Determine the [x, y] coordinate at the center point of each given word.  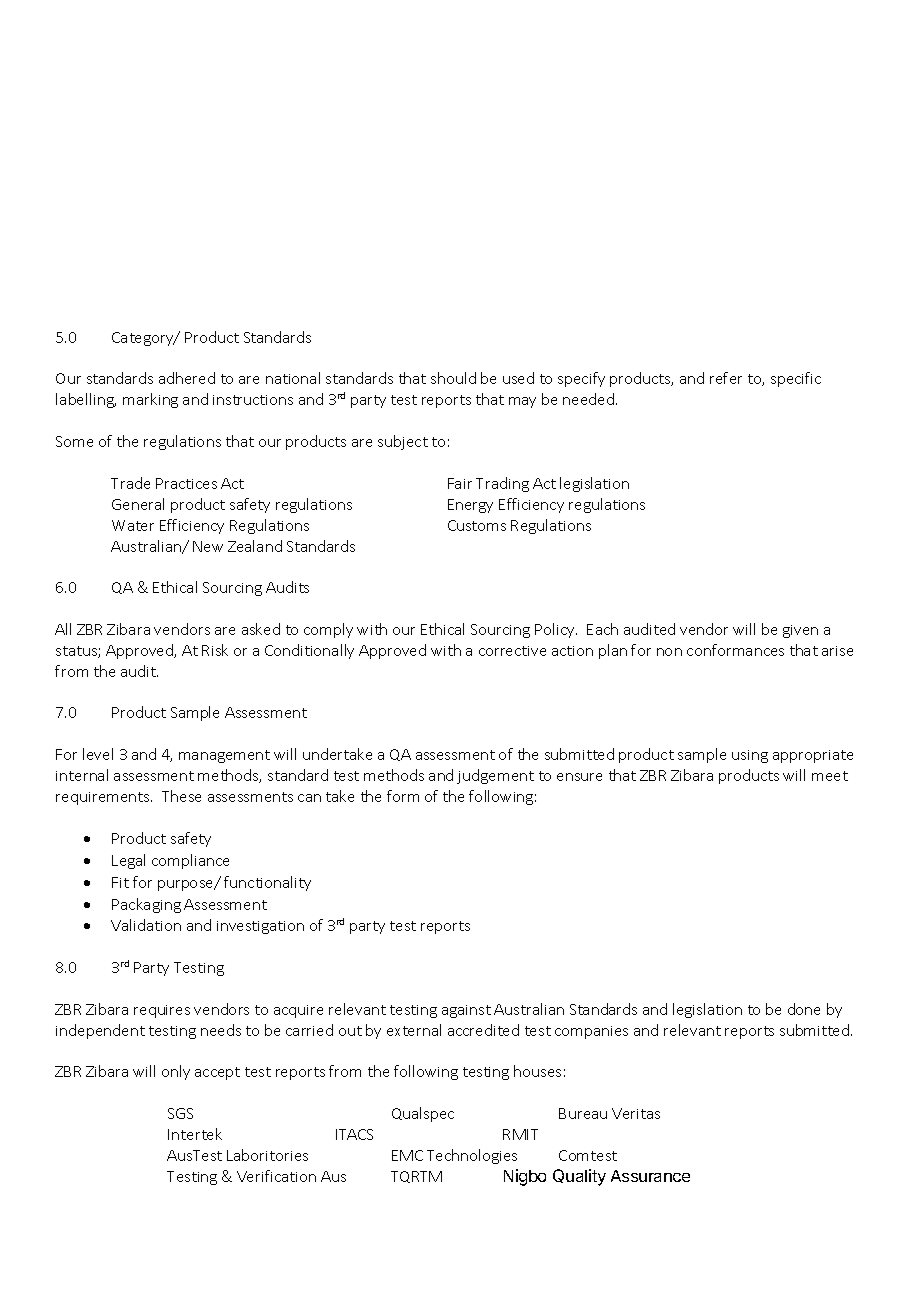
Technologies [472, 1156]
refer [726, 378]
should [453, 378]
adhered [187, 378]
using [750, 756]
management [224, 756]
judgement [495, 776]
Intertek [195, 1134]
